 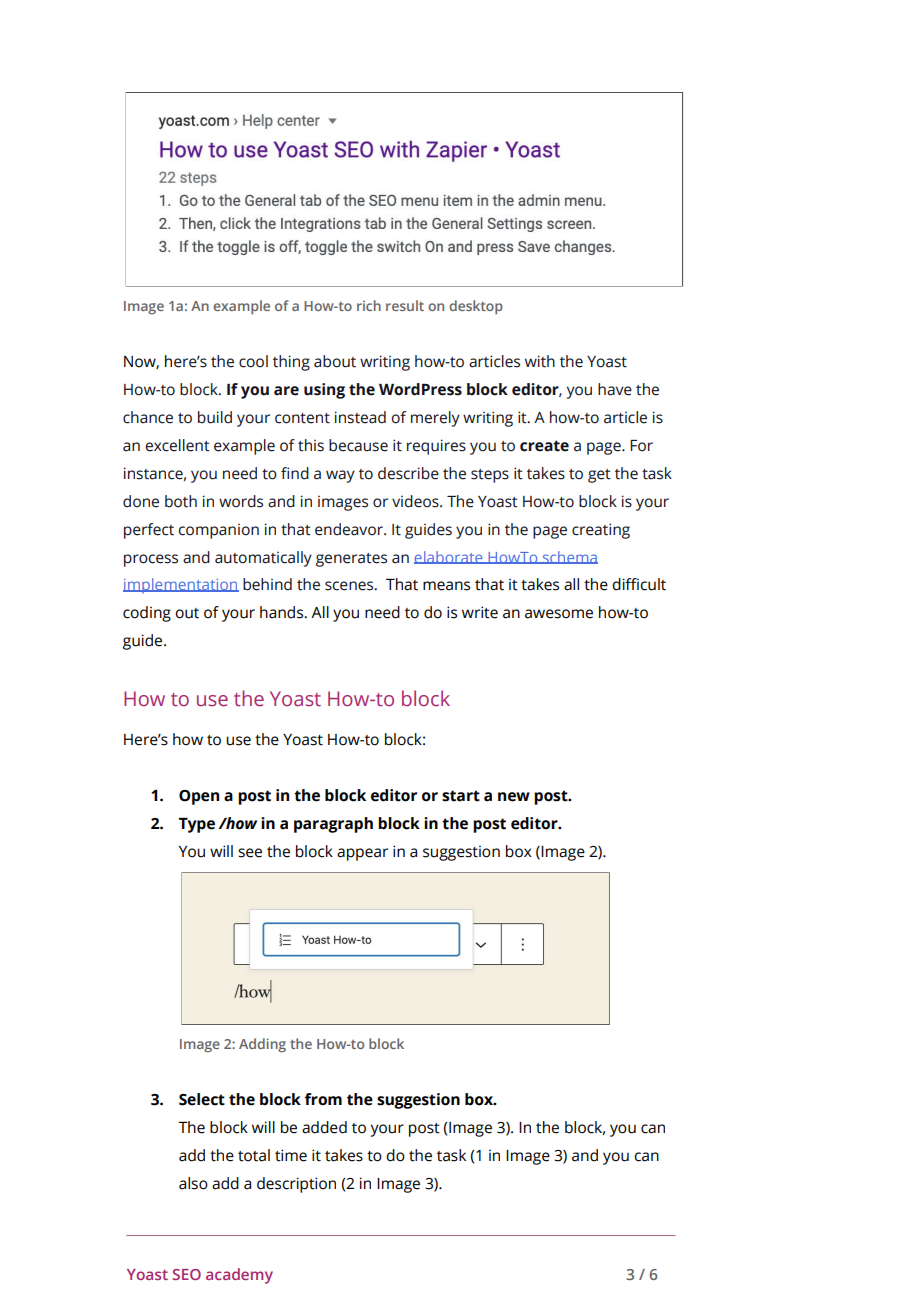 I want to click on added, so click(x=324, y=1127).
